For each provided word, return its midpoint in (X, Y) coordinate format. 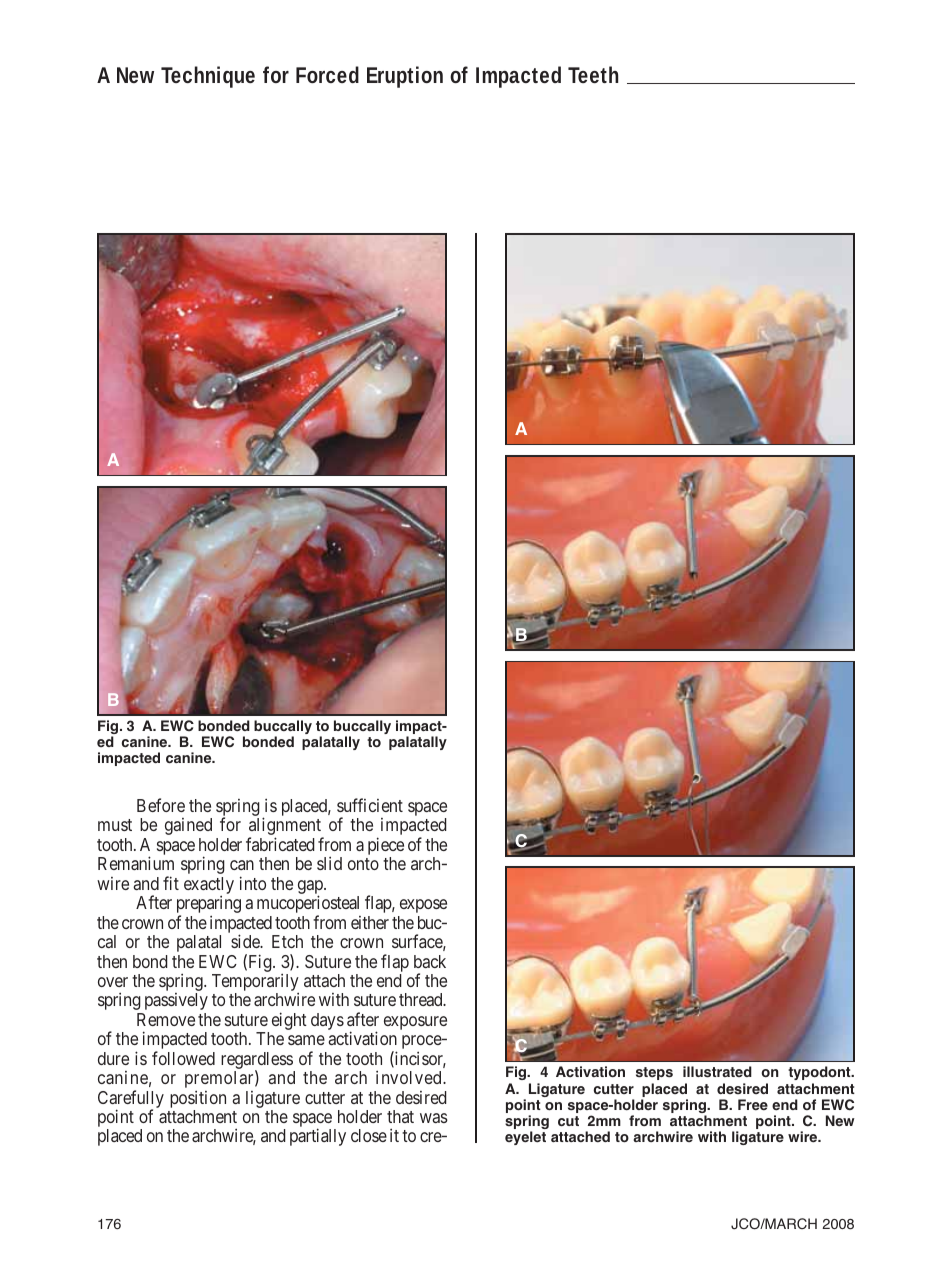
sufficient (370, 805)
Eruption (405, 77)
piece (386, 847)
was (434, 1118)
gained (188, 826)
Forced (327, 74)
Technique (208, 77)
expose (423, 906)
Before (161, 805)
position (198, 1099)
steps (654, 1073)
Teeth (593, 74)
